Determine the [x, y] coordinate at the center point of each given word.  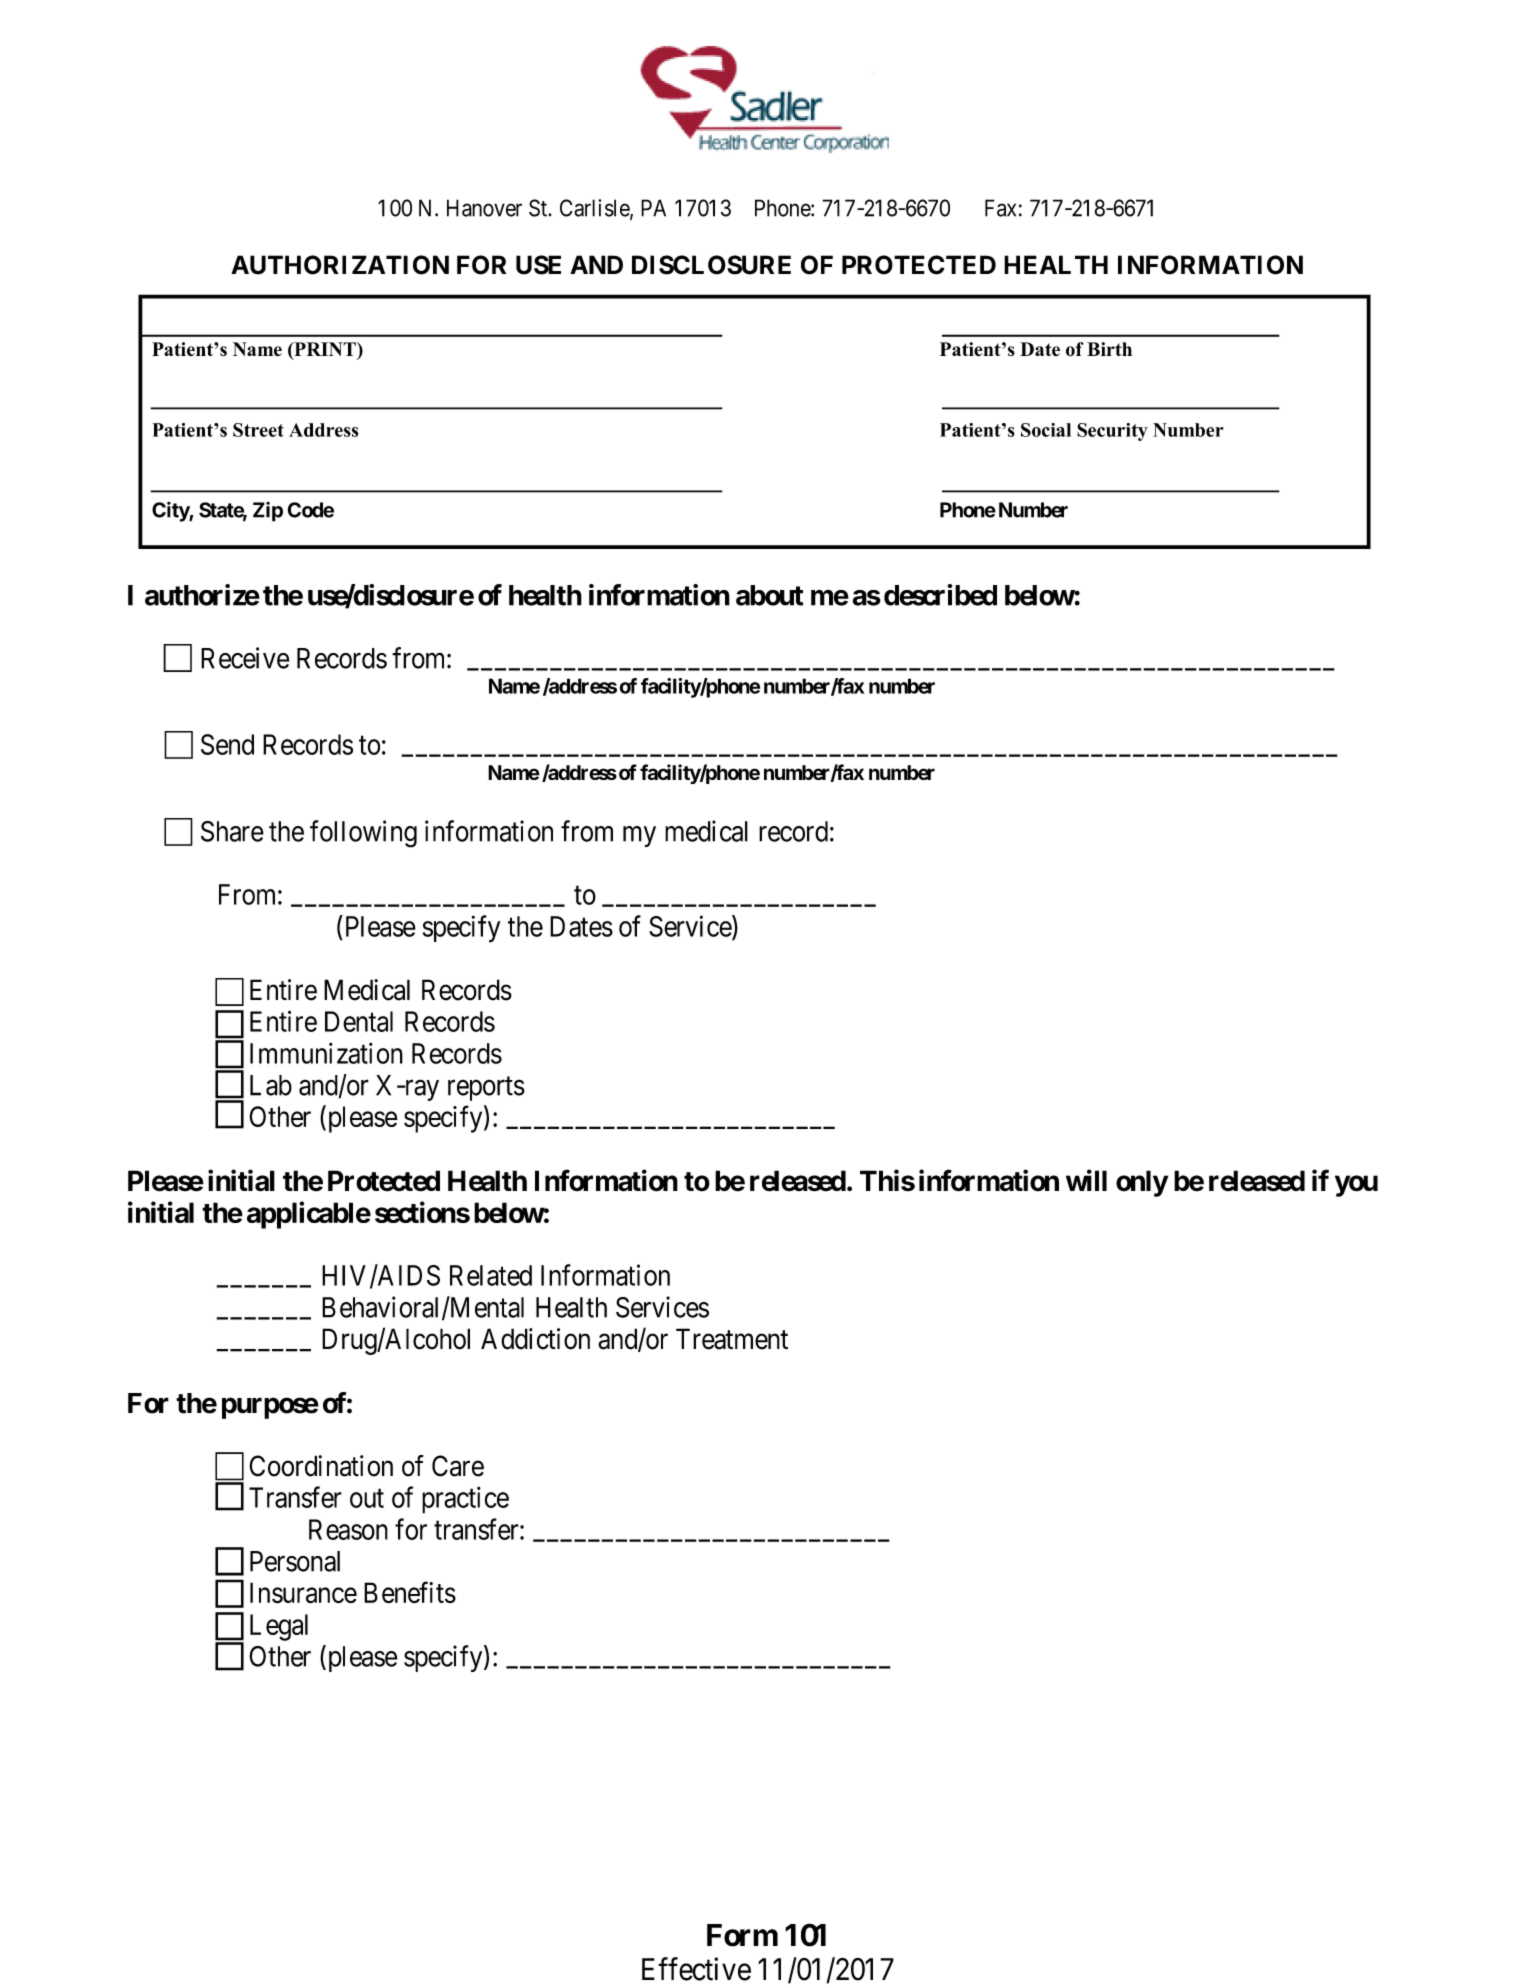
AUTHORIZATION [340, 265]
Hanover [484, 208]
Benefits [410, 1592]
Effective [696, 1969]
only [1142, 1183]
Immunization [326, 1053]
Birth [1109, 349]
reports [486, 1089]
